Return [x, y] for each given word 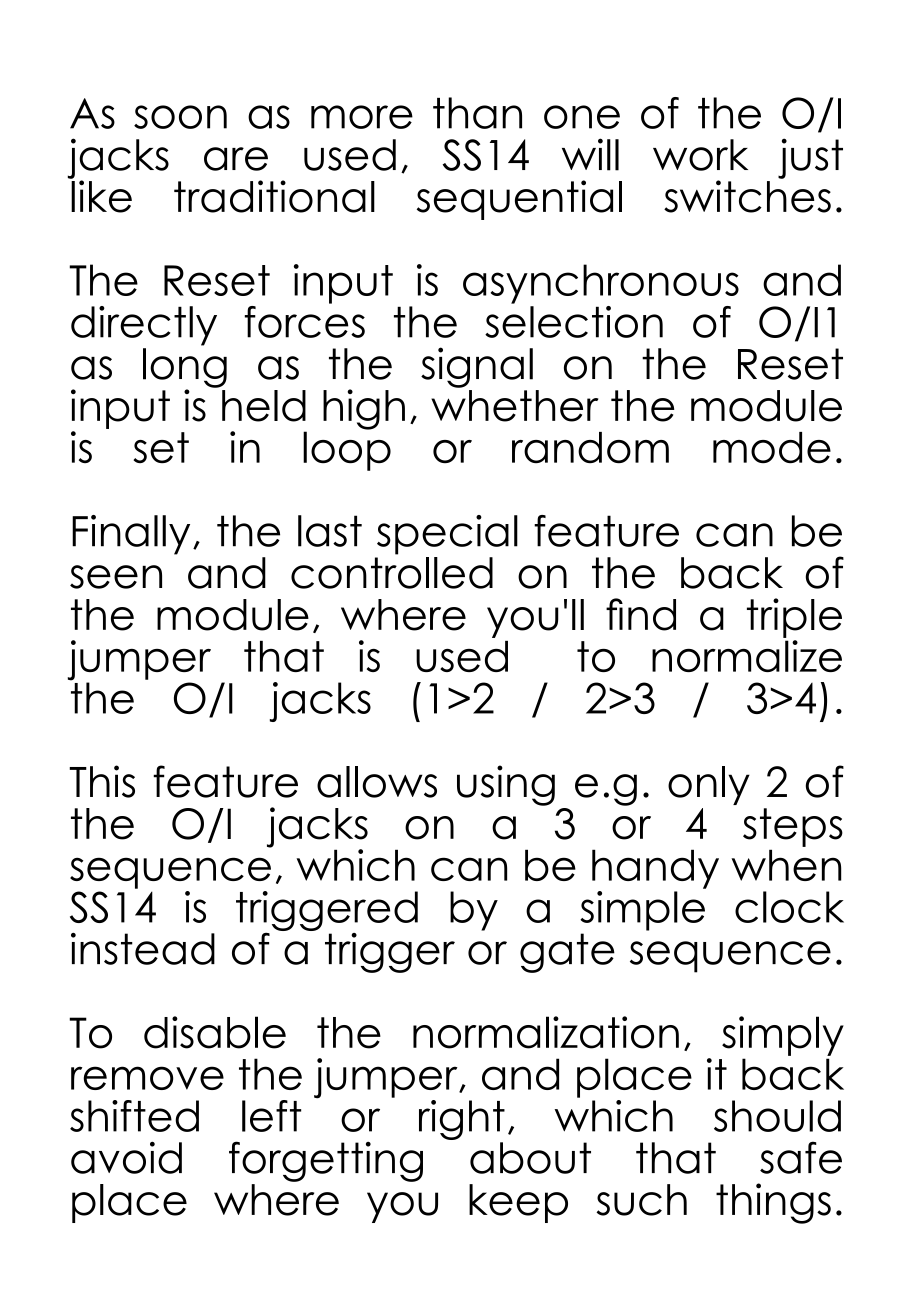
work [700, 155]
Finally [131, 535]
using [506, 785]
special [447, 535]
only [709, 785]
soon [180, 117]
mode [772, 448]
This [102, 781]
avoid [126, 1157]
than [477, 113]
